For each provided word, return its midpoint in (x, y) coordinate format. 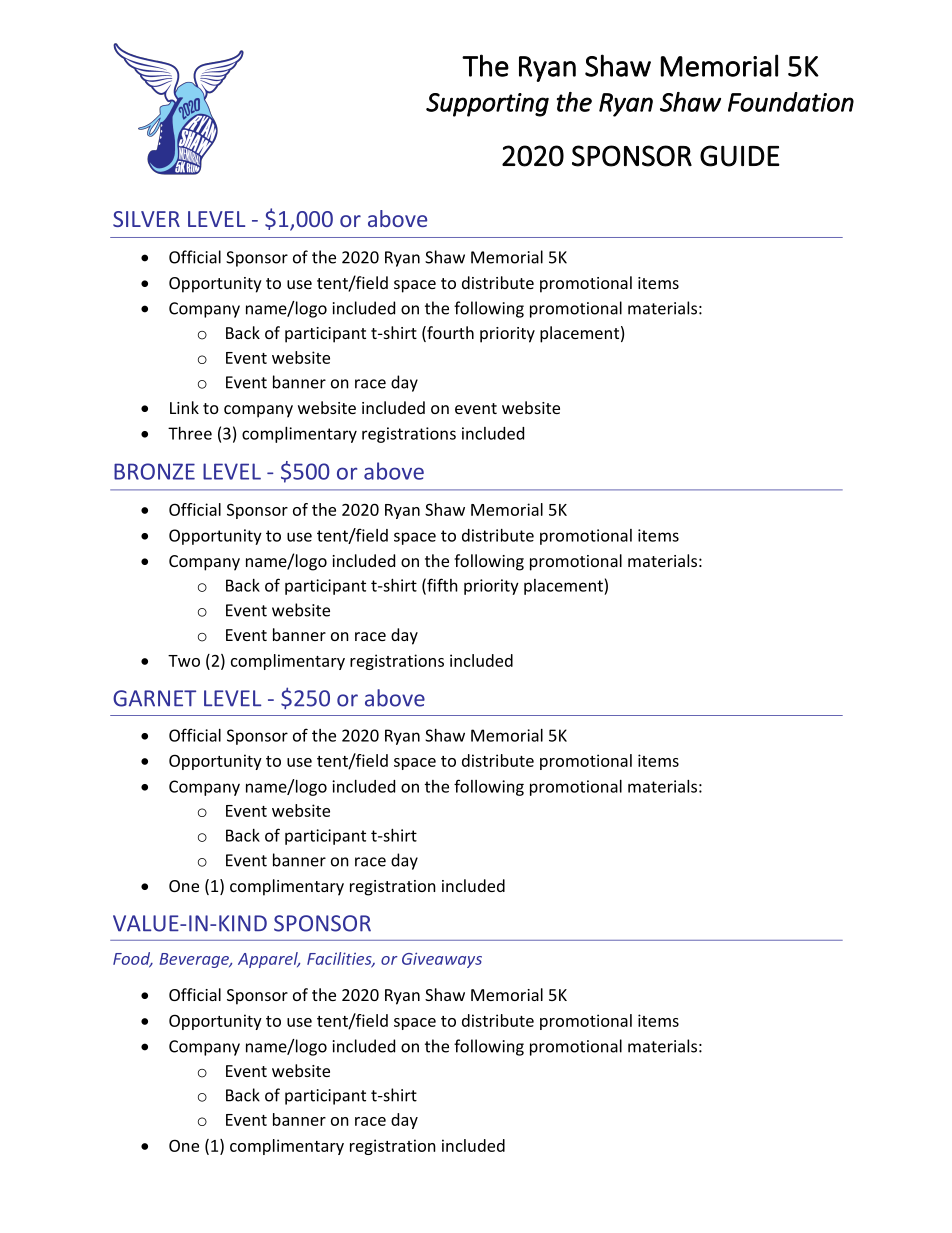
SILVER (146, 219)
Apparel (269, 960)
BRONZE (154, 471)
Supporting (487, 105)
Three (190, 433)
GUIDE (740, 156)
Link (184, 407)
